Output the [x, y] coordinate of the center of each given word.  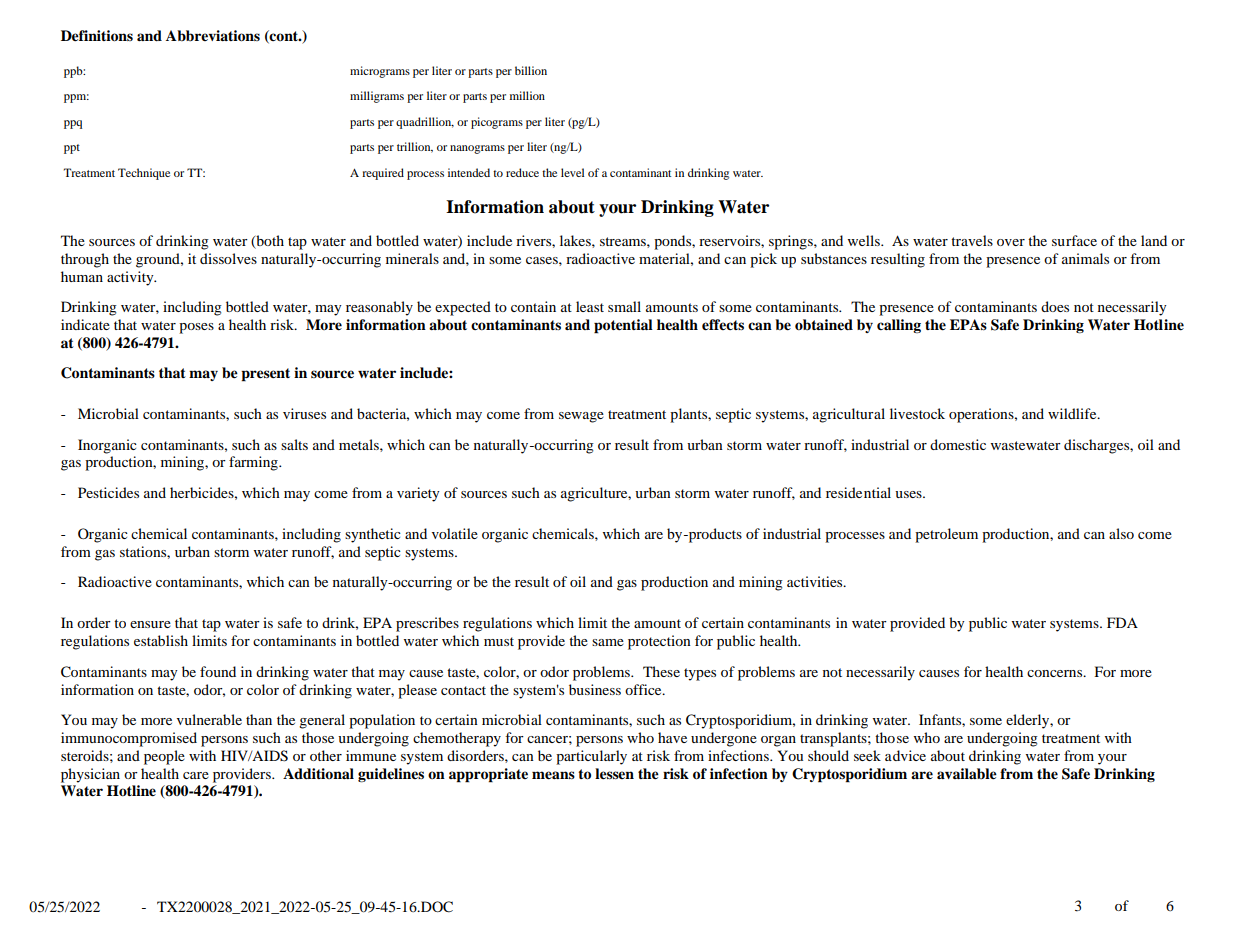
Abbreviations [213, 36]
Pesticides [108, 492]
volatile [455, 533]
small [624, 306]
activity [131, 278]
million [527, 95]
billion [531, 70]
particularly [591, 757]
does [1055, 306]
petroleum [946, 535]
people [164, 757]
